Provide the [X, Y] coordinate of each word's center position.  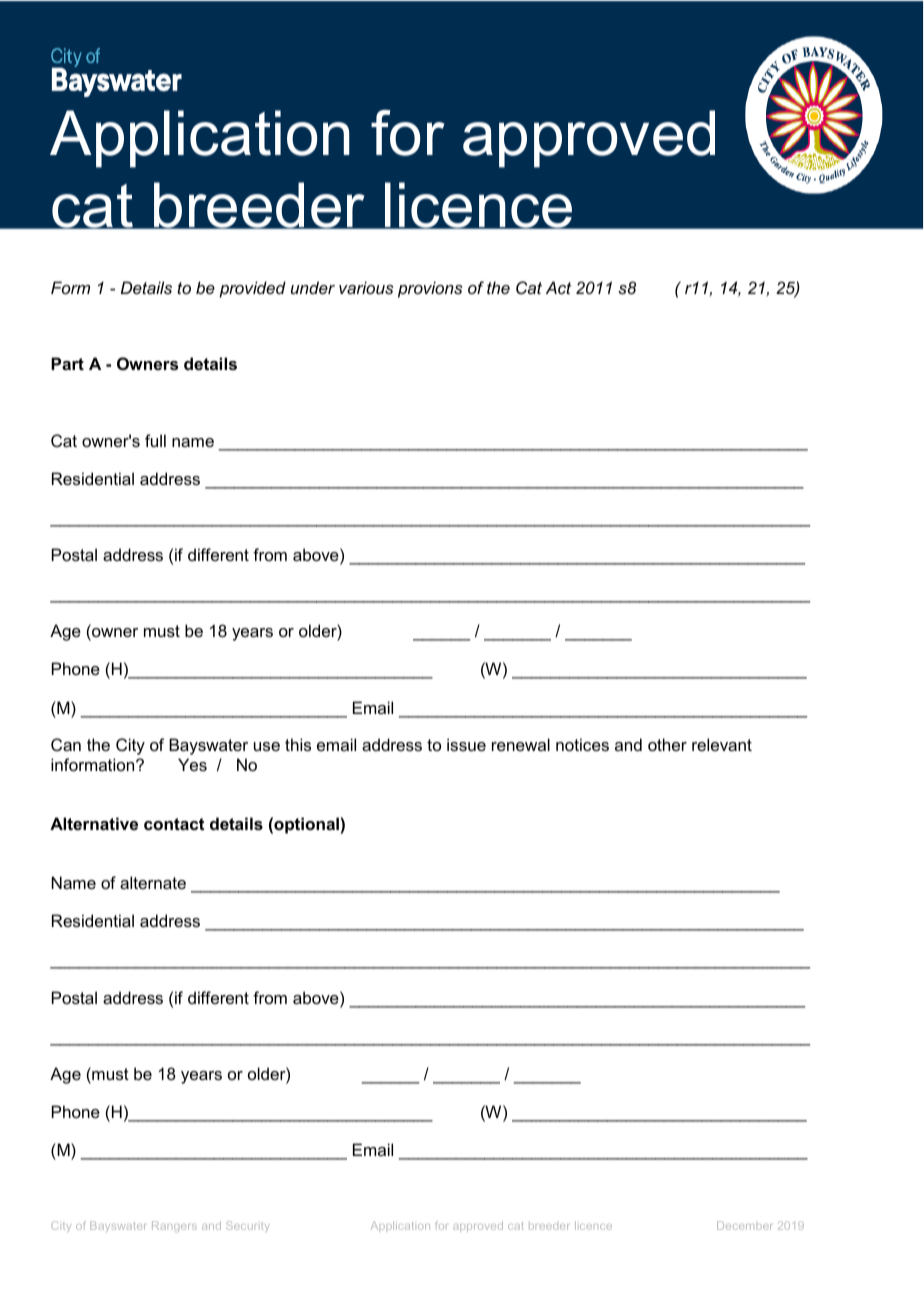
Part [67, 363]
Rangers [174, 1226]
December [744, 1225]
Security [248, 1226]
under [313, 287]
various [366, 287]
